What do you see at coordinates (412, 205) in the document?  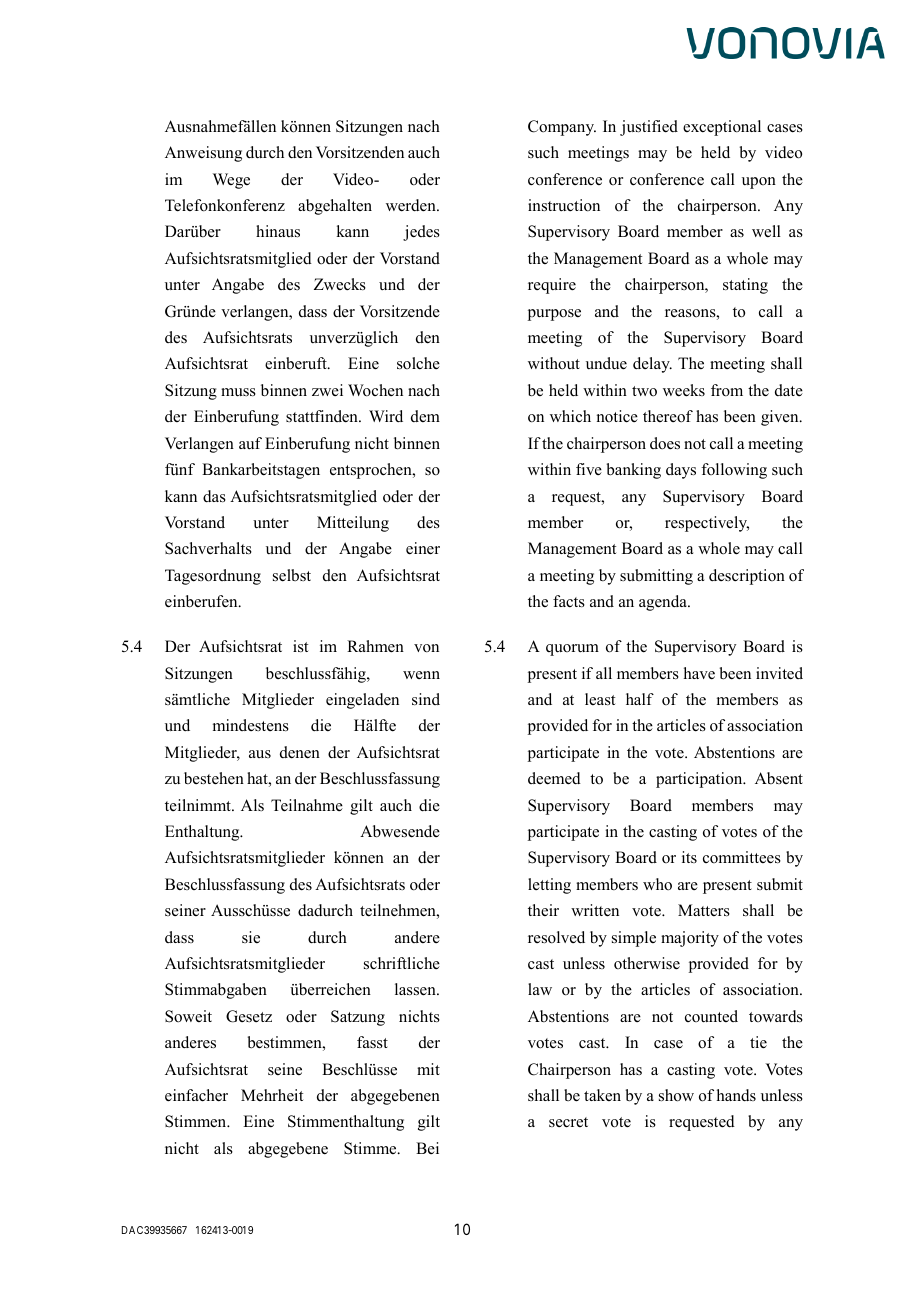 I see `werden` at bounding box center [412, 205].
